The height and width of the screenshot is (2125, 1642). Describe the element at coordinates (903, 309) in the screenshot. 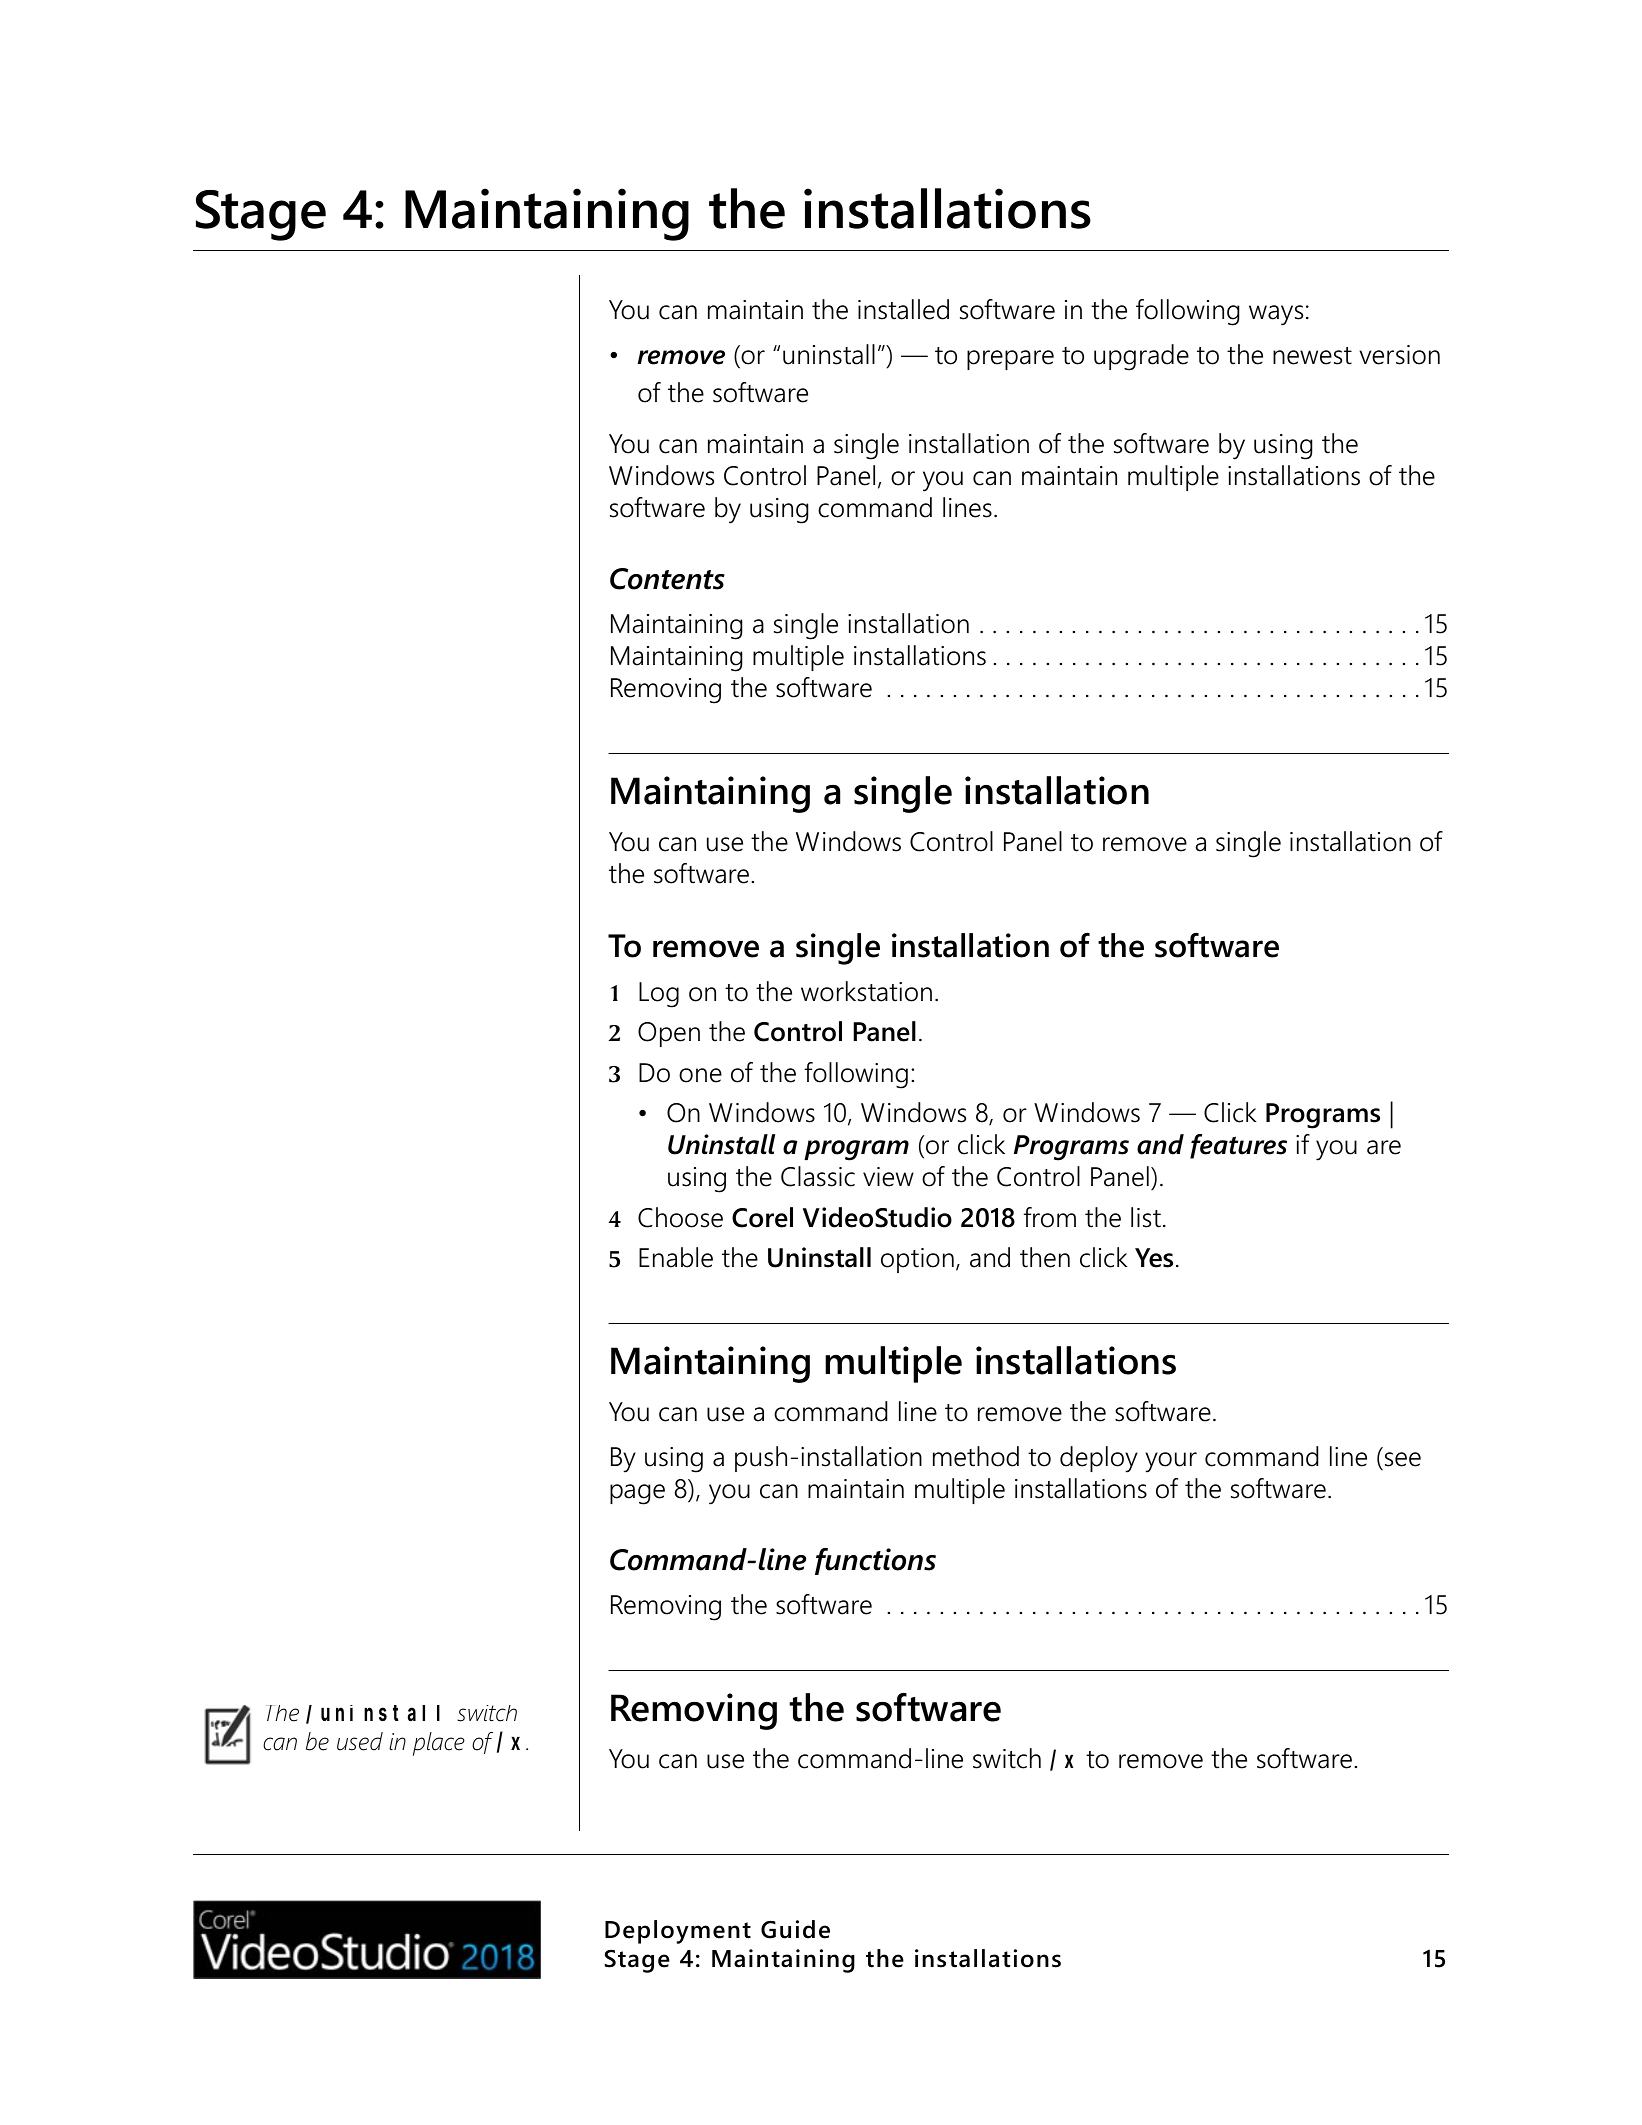

I see `installed` at that location.
